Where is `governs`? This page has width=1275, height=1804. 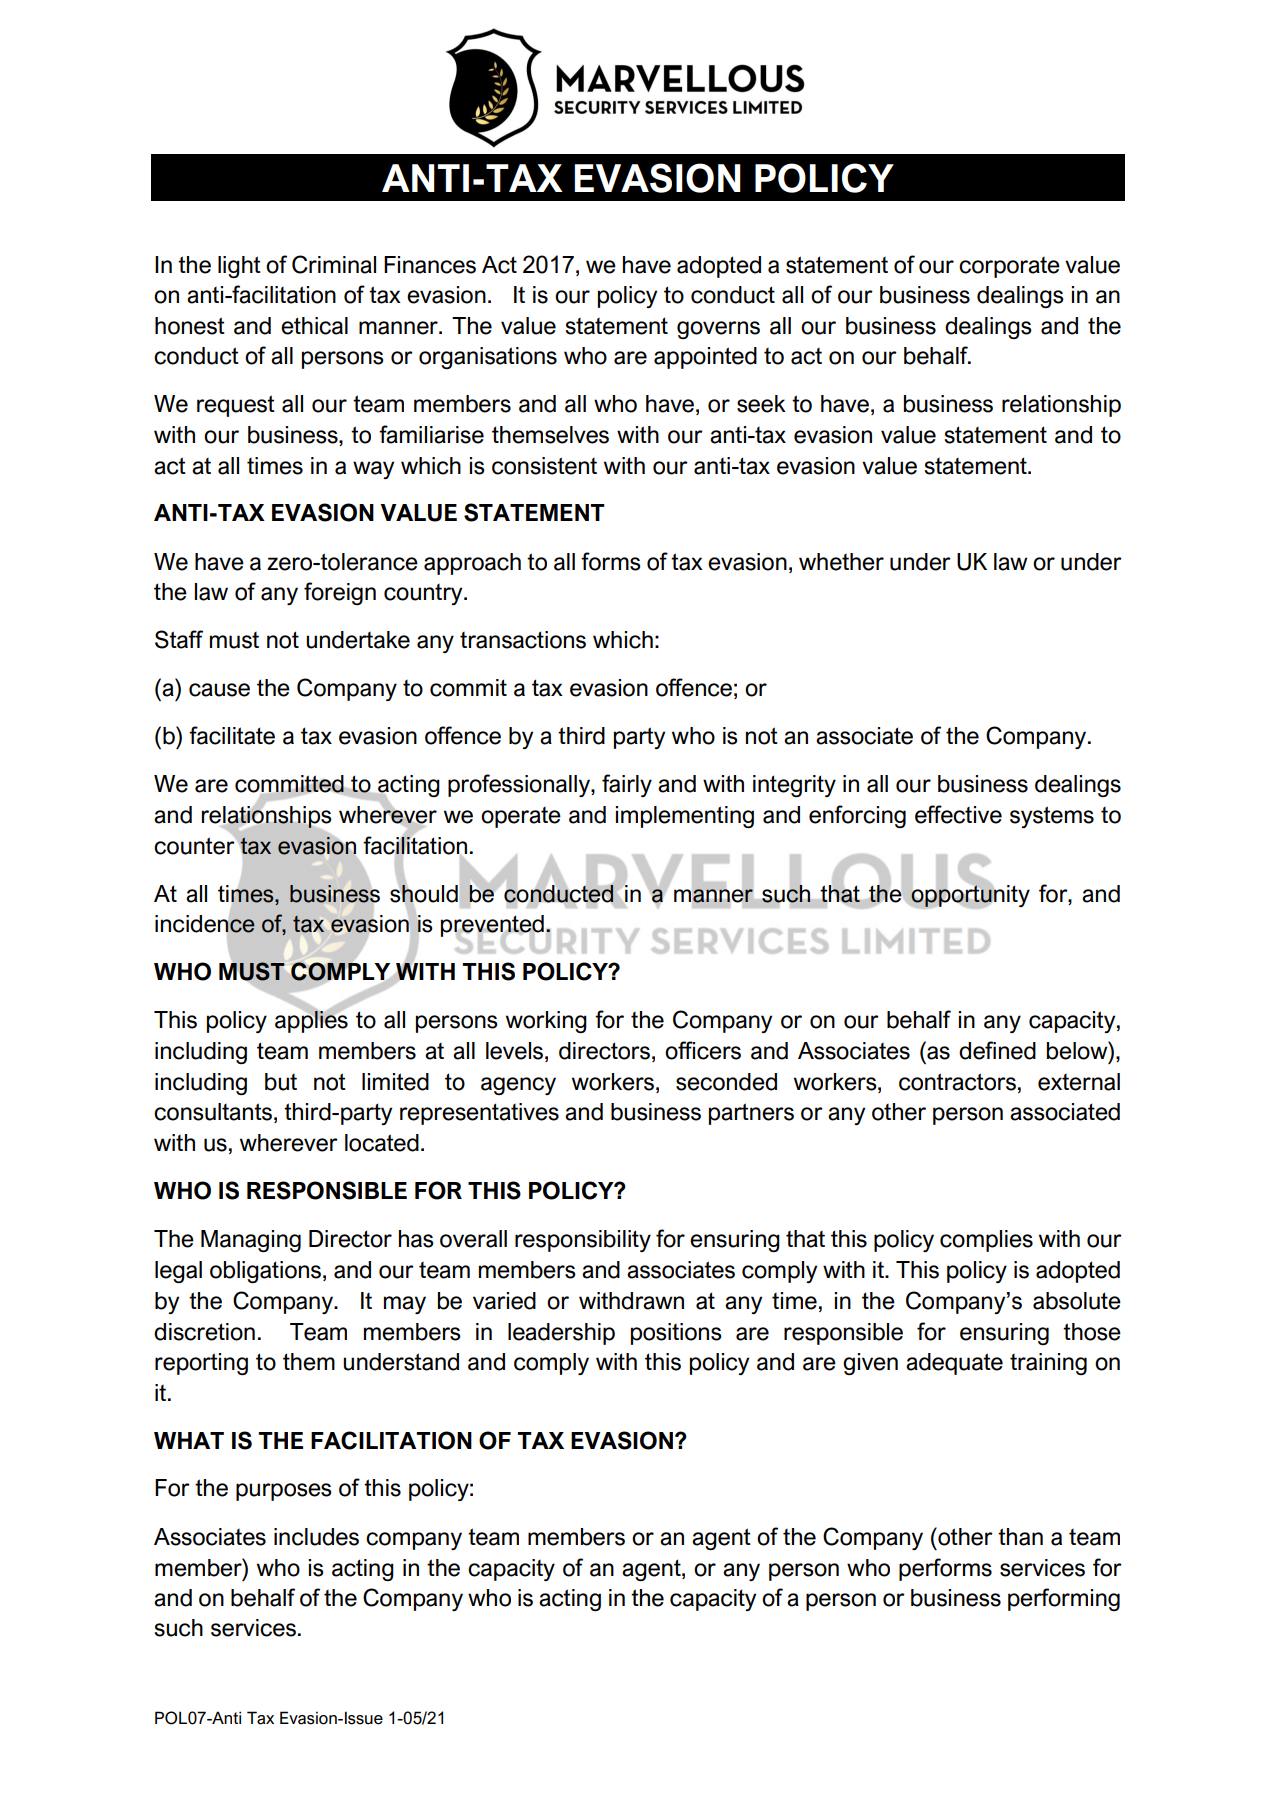 governs is located at coordinates (718, 330).
